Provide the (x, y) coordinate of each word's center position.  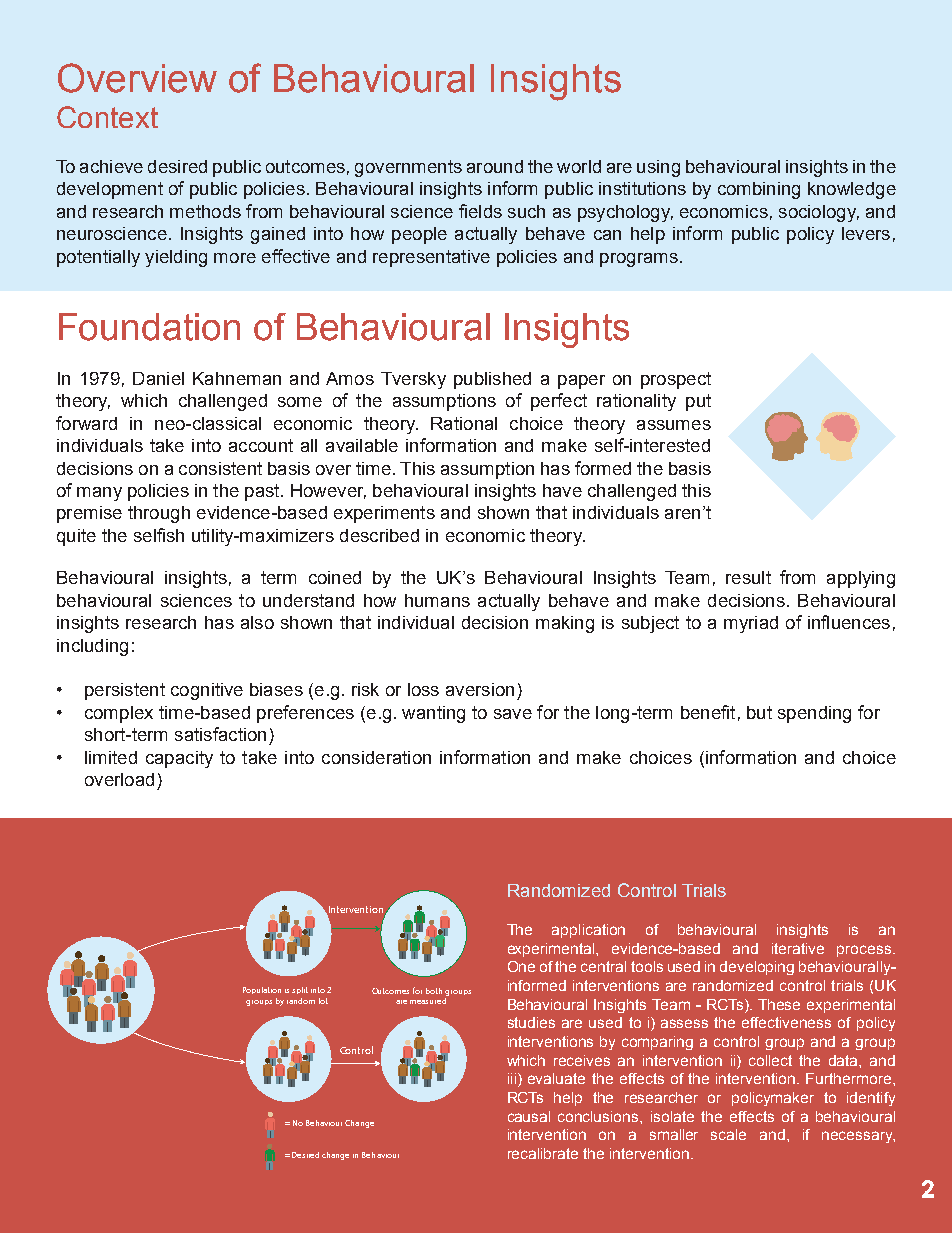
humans (437, 600)
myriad (751, 624)
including (92, 647)
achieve (111, 166)
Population (262, 990)
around (495, 166)
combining (759, 190)
